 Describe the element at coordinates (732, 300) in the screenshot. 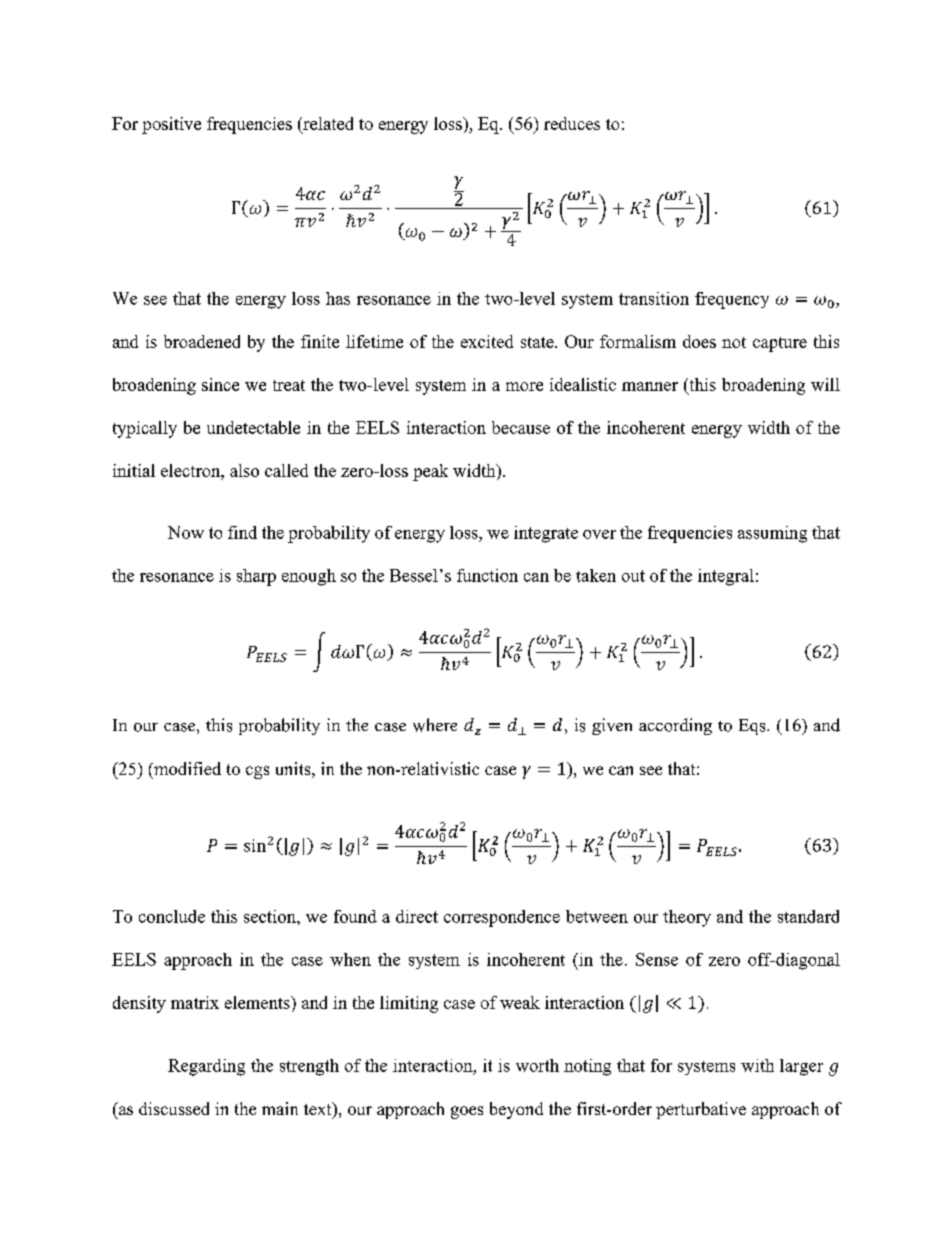

I see `frequency` at that location.
